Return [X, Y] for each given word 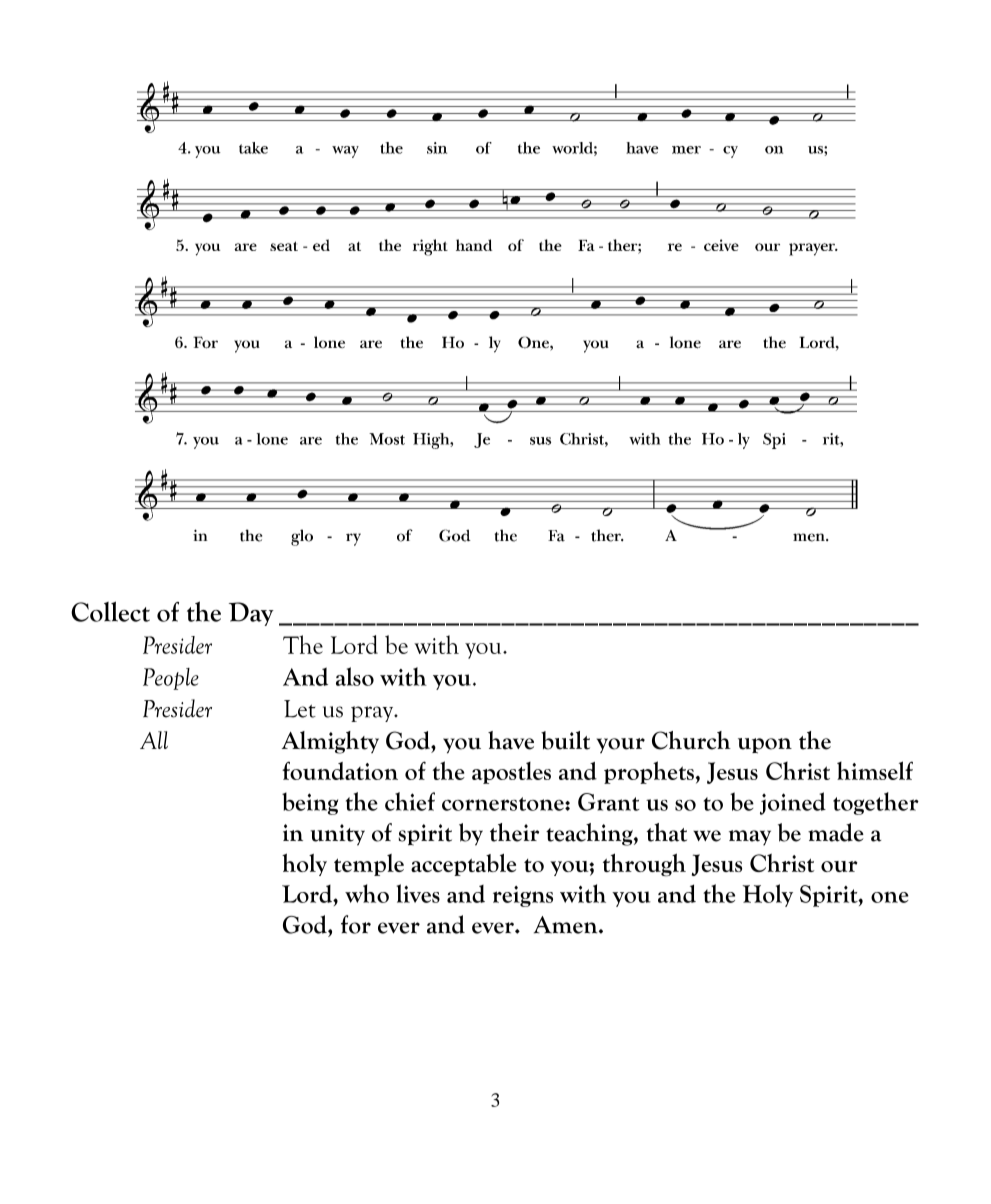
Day [251, 614]
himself [875, 770]
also [355, 676]
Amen [567, 925]
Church [691, 740]
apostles [511, 773]
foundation [340, 770]
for [356, 924]
